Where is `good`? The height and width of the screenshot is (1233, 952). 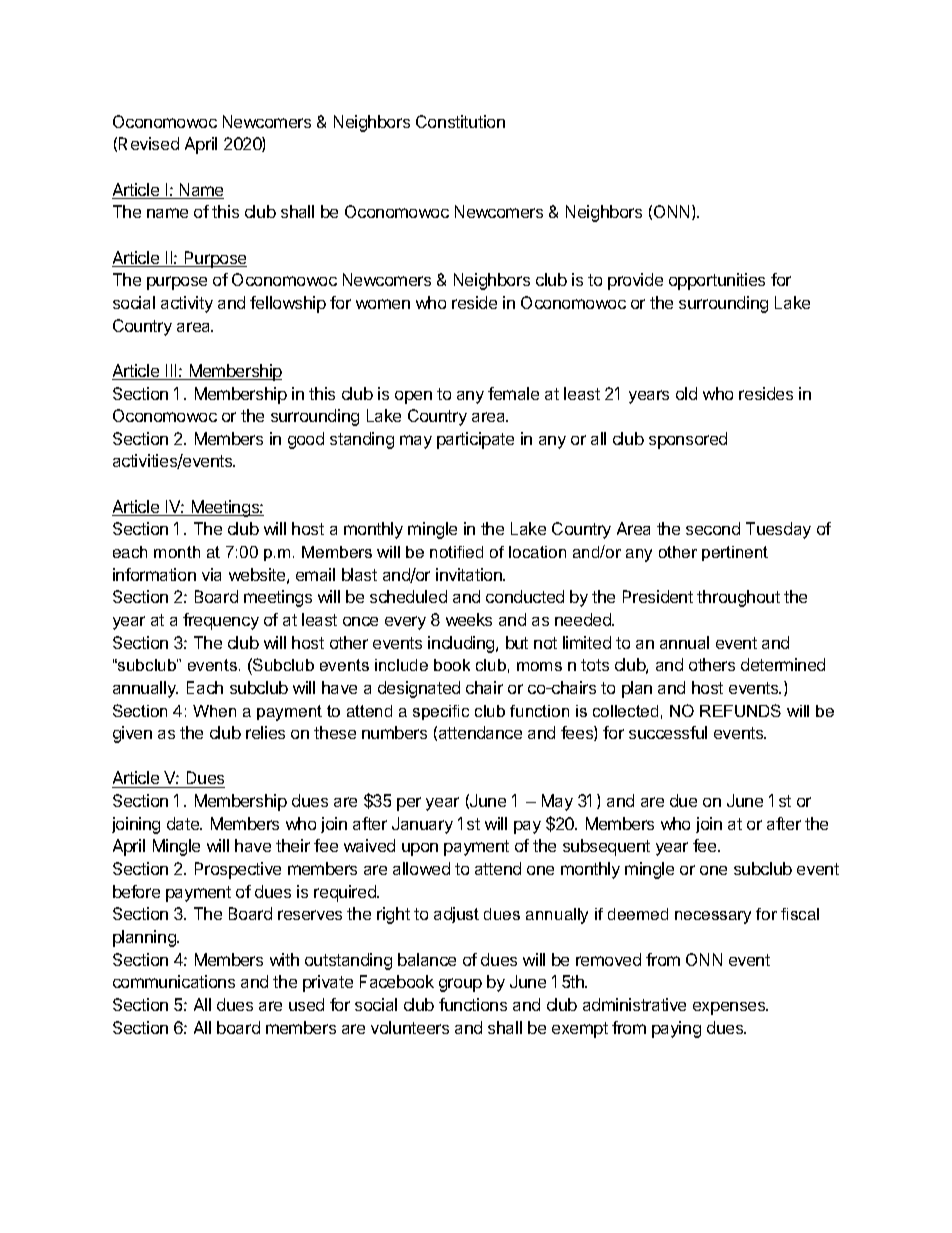
good is located at coordinates (306, 440).
